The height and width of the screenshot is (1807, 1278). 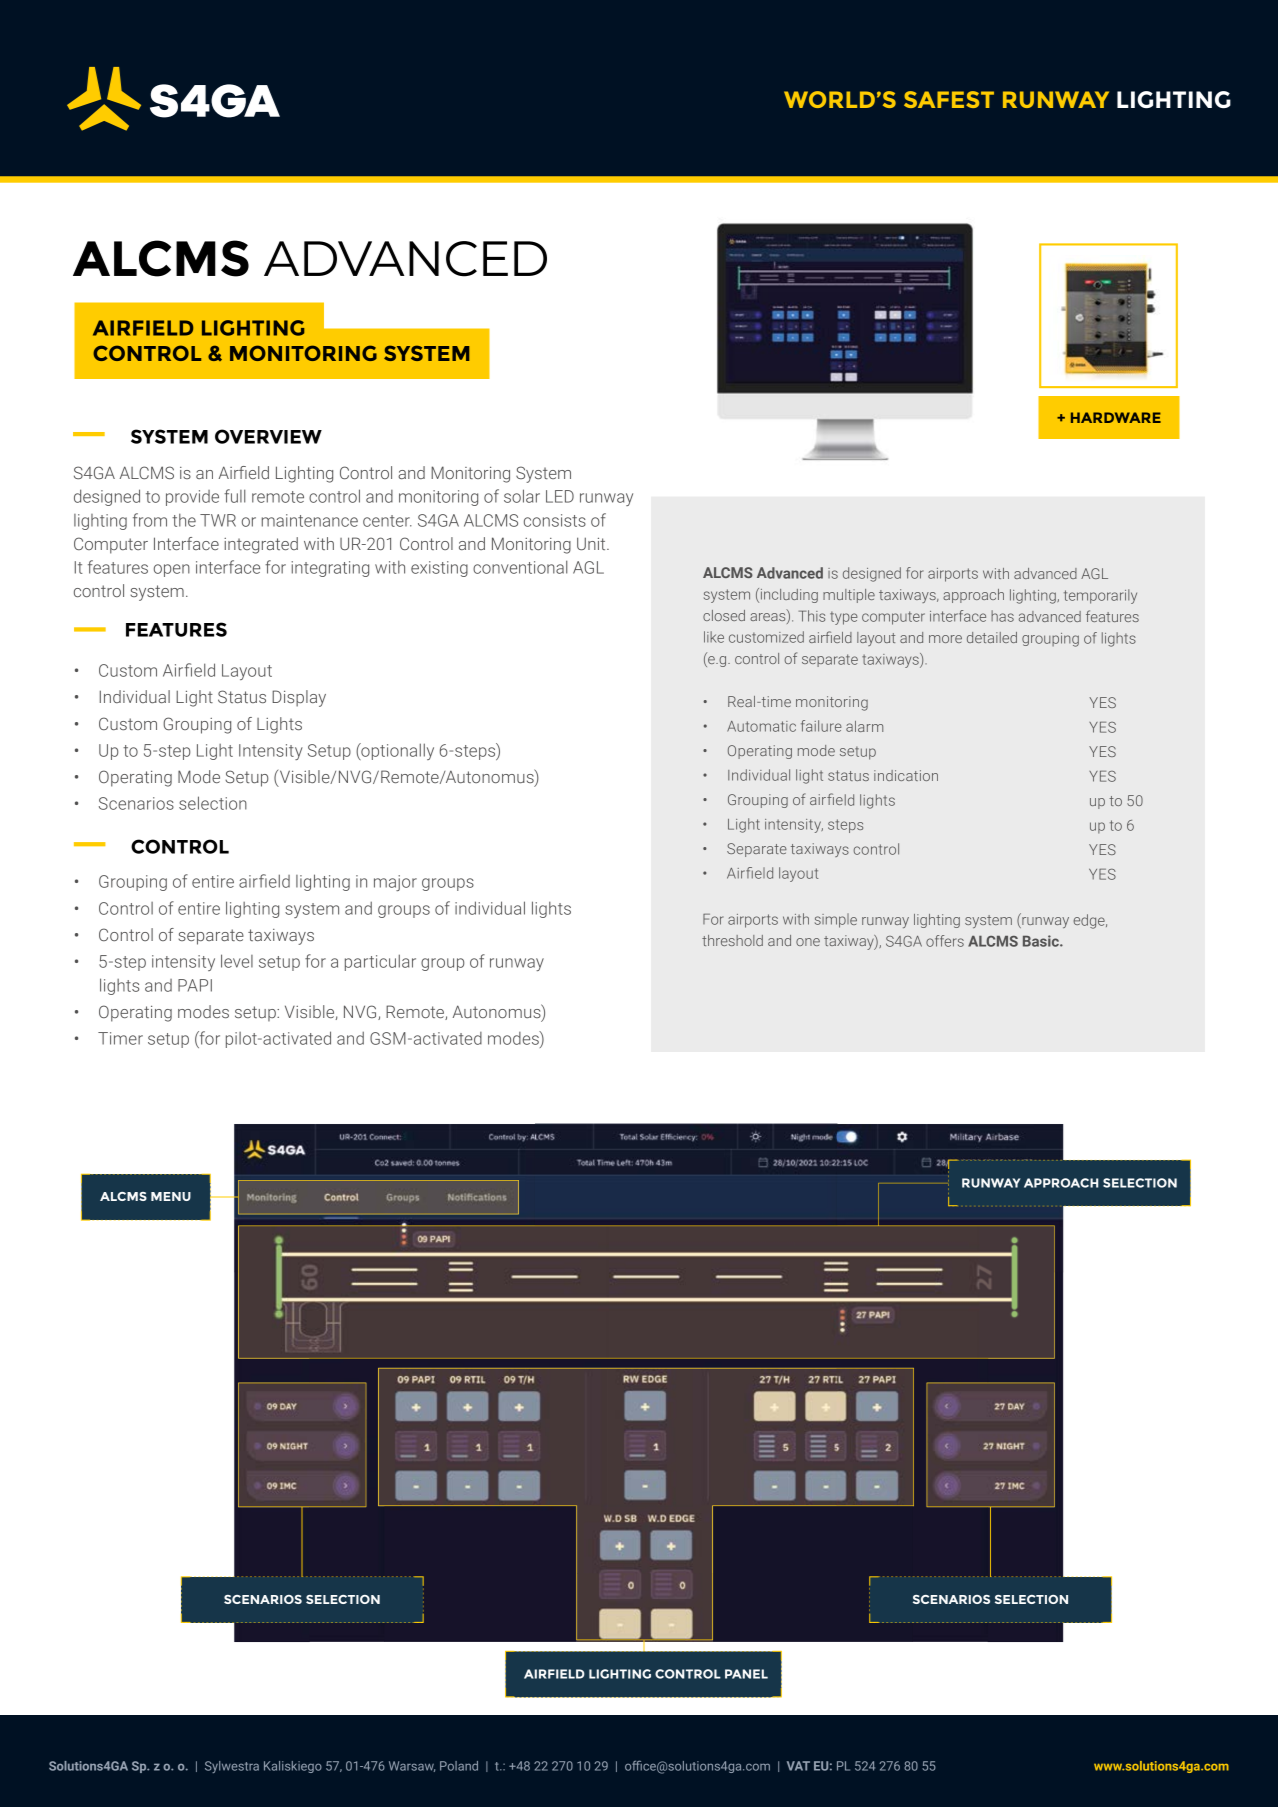 What do you see at coordinates (1042, 941) in the screenshot?
I see `Basic` at bounding box center [1042, 941].
